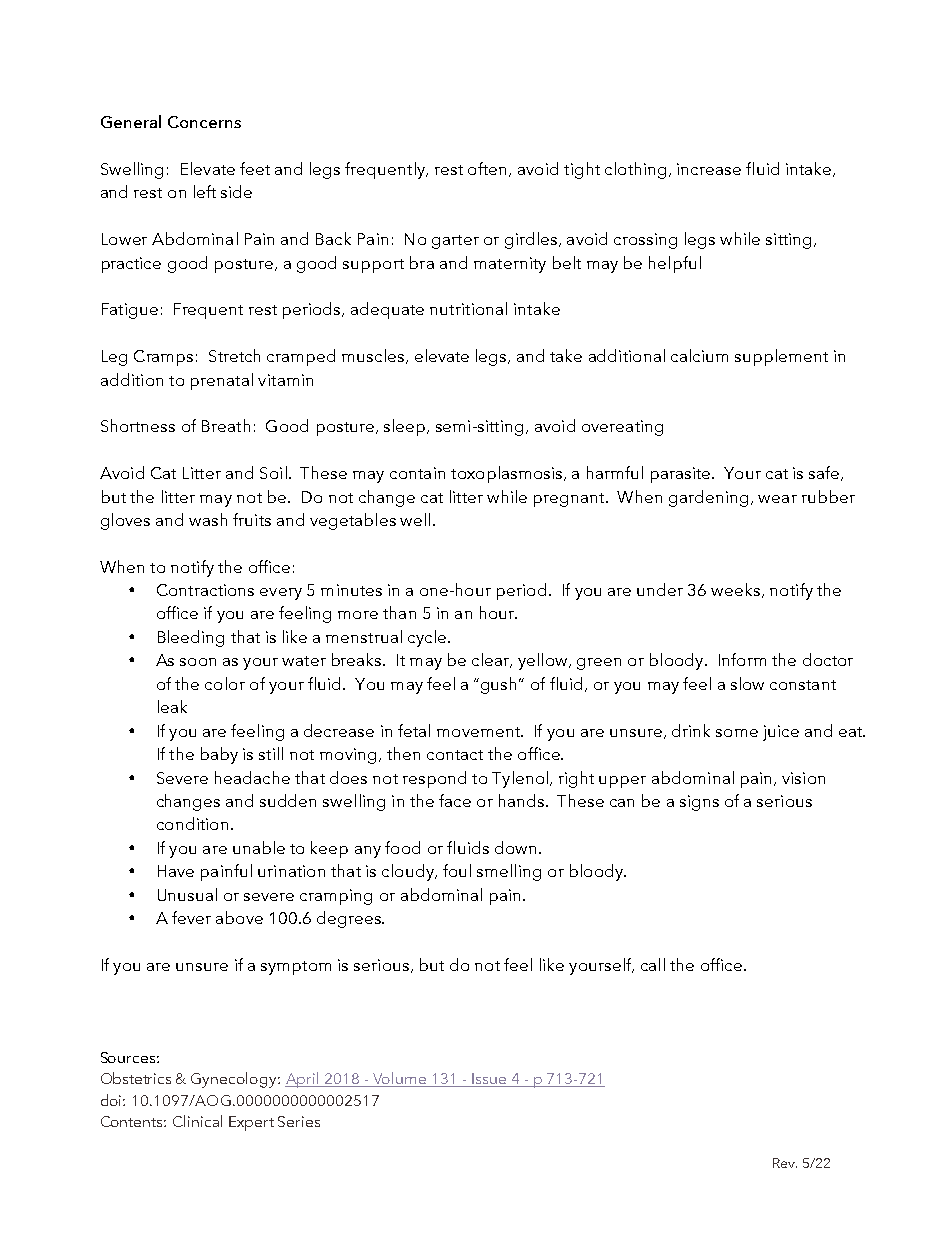 This screenshot has height=1233, width=952. I want to click on Bleeding, so click(191, 638).
